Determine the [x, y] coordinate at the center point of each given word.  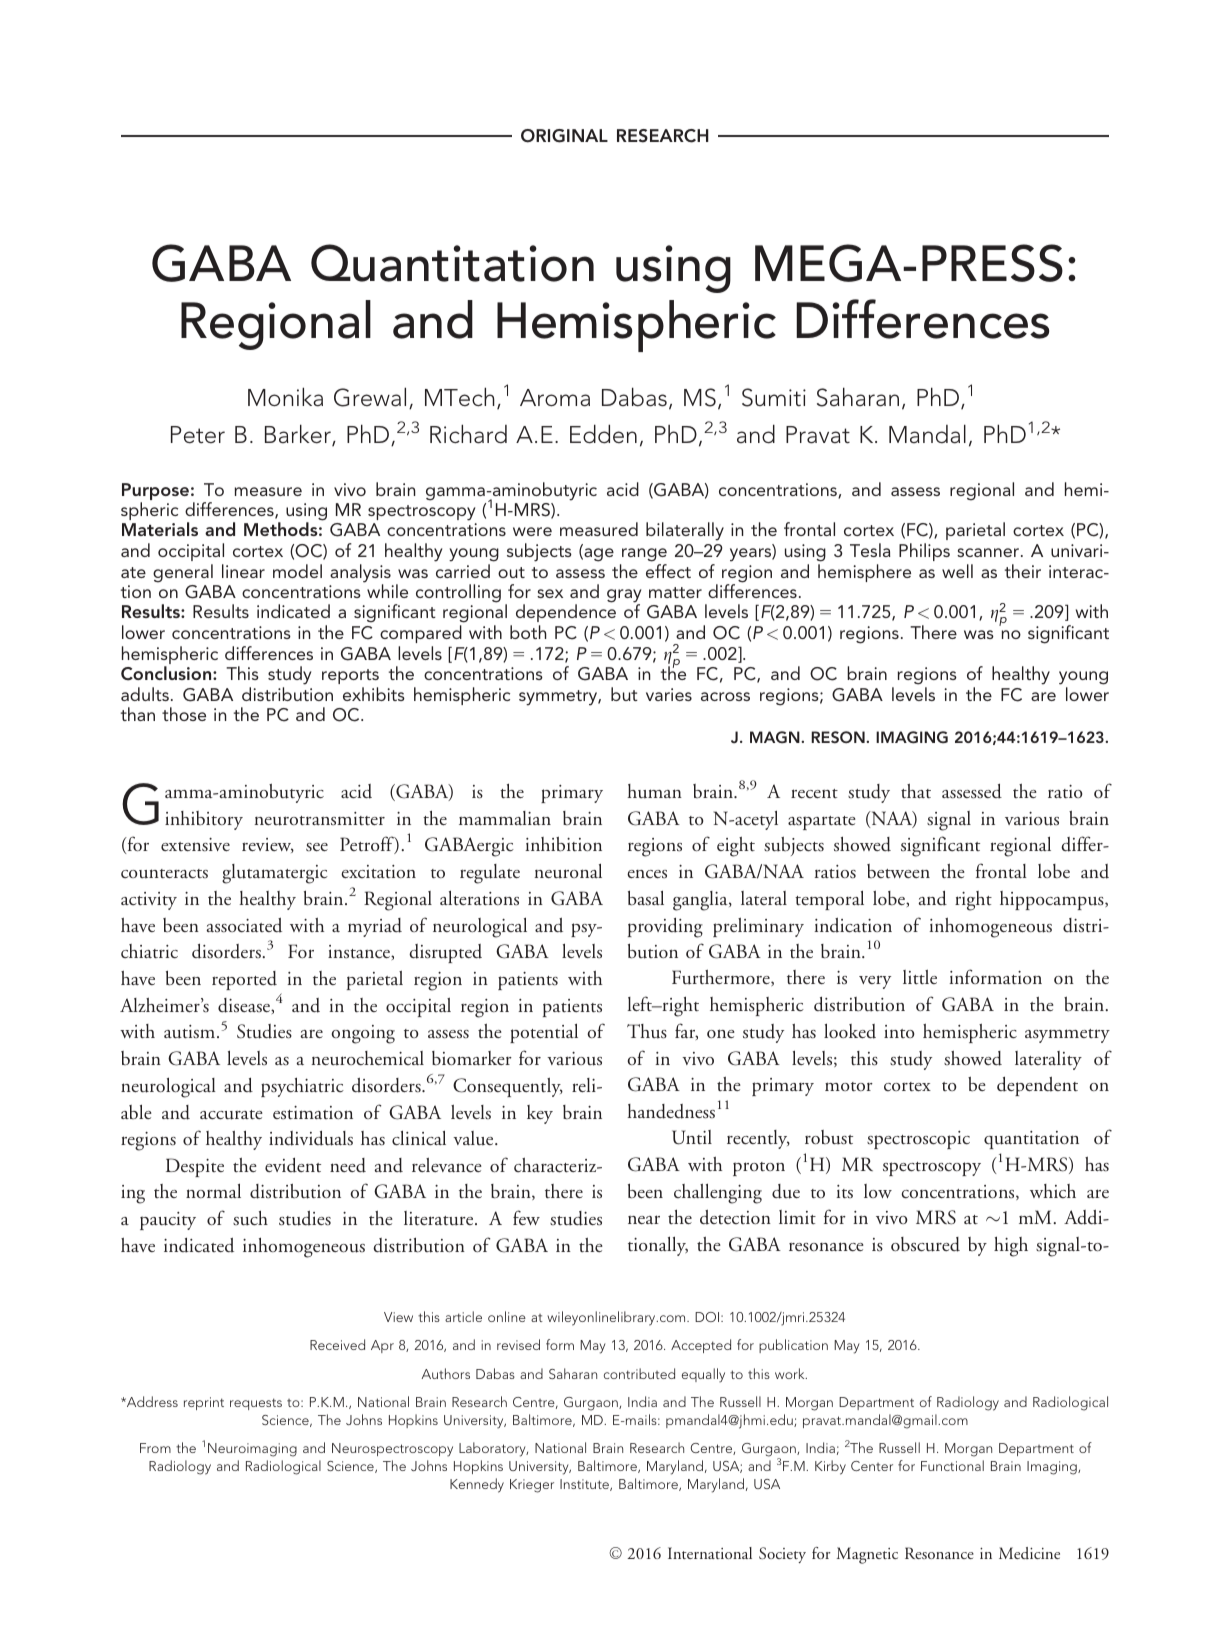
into [899, 1031]
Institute [585, 1485]
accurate [231, 1115]
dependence [566, 615]
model [297, 571]
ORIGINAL [564, 136]
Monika [285, 397]
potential [544, 1033]
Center [872, 1466]
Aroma [555, 398]
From [155, 1448]
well [957, 571]
